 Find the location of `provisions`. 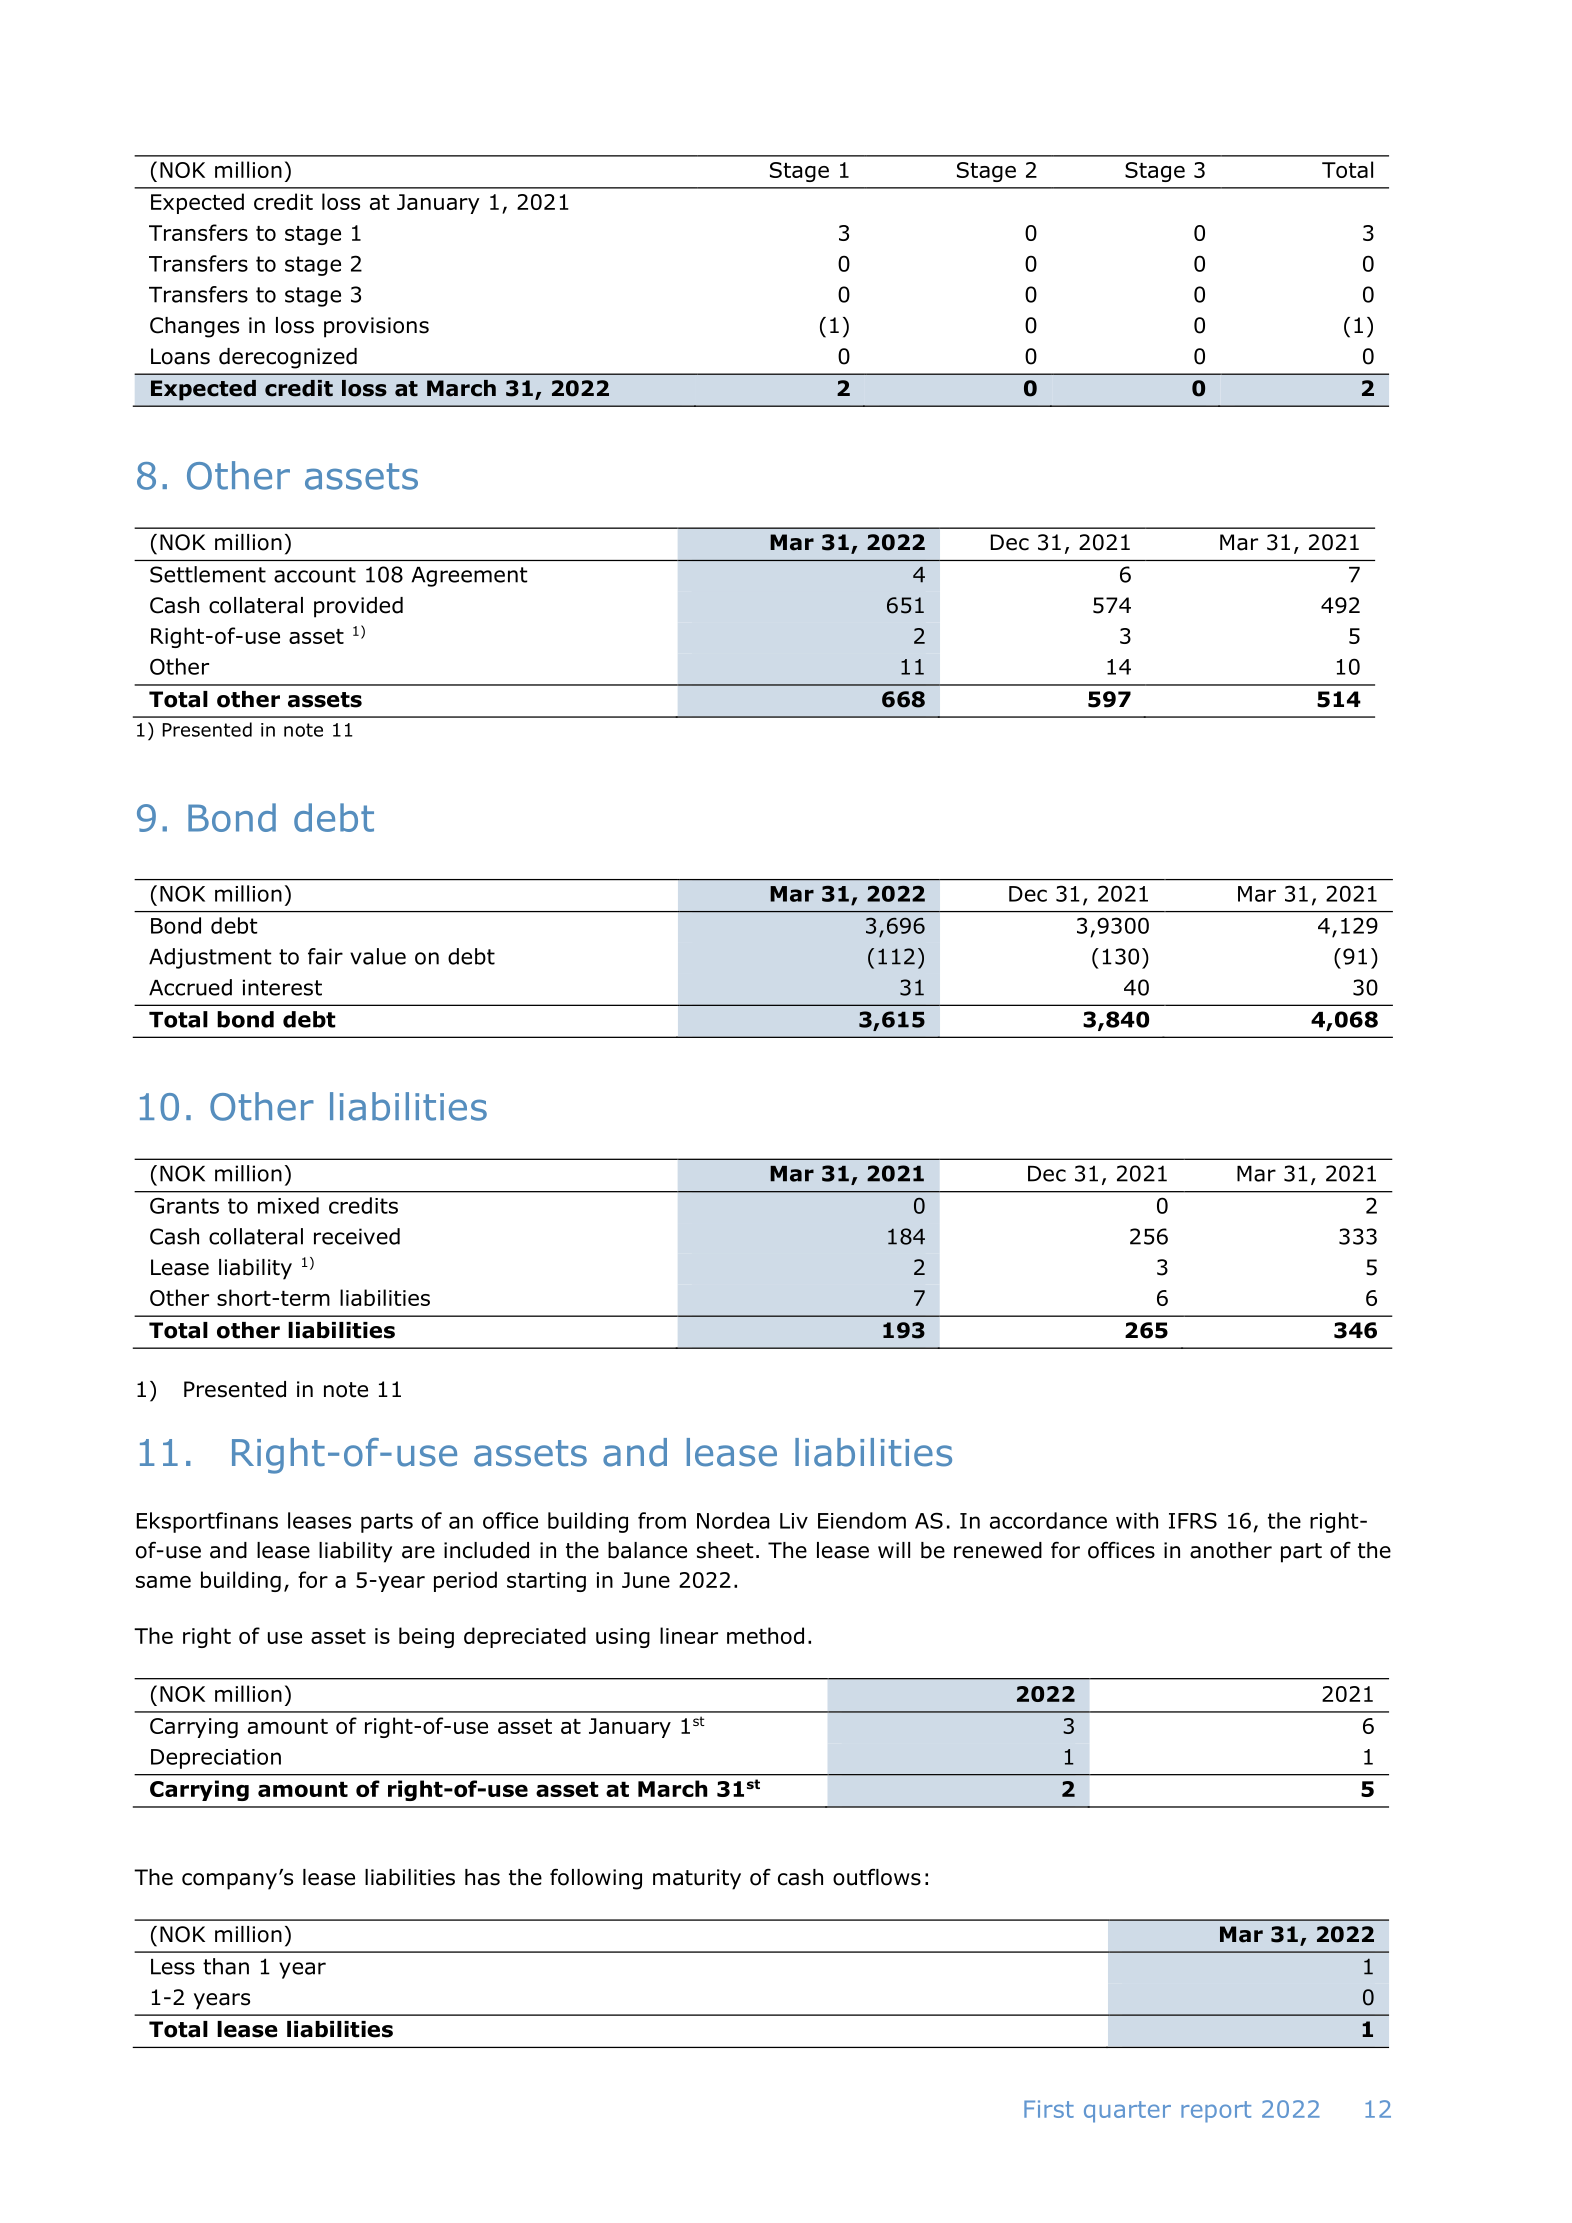

provisions is located at coordinates (376, 327).
